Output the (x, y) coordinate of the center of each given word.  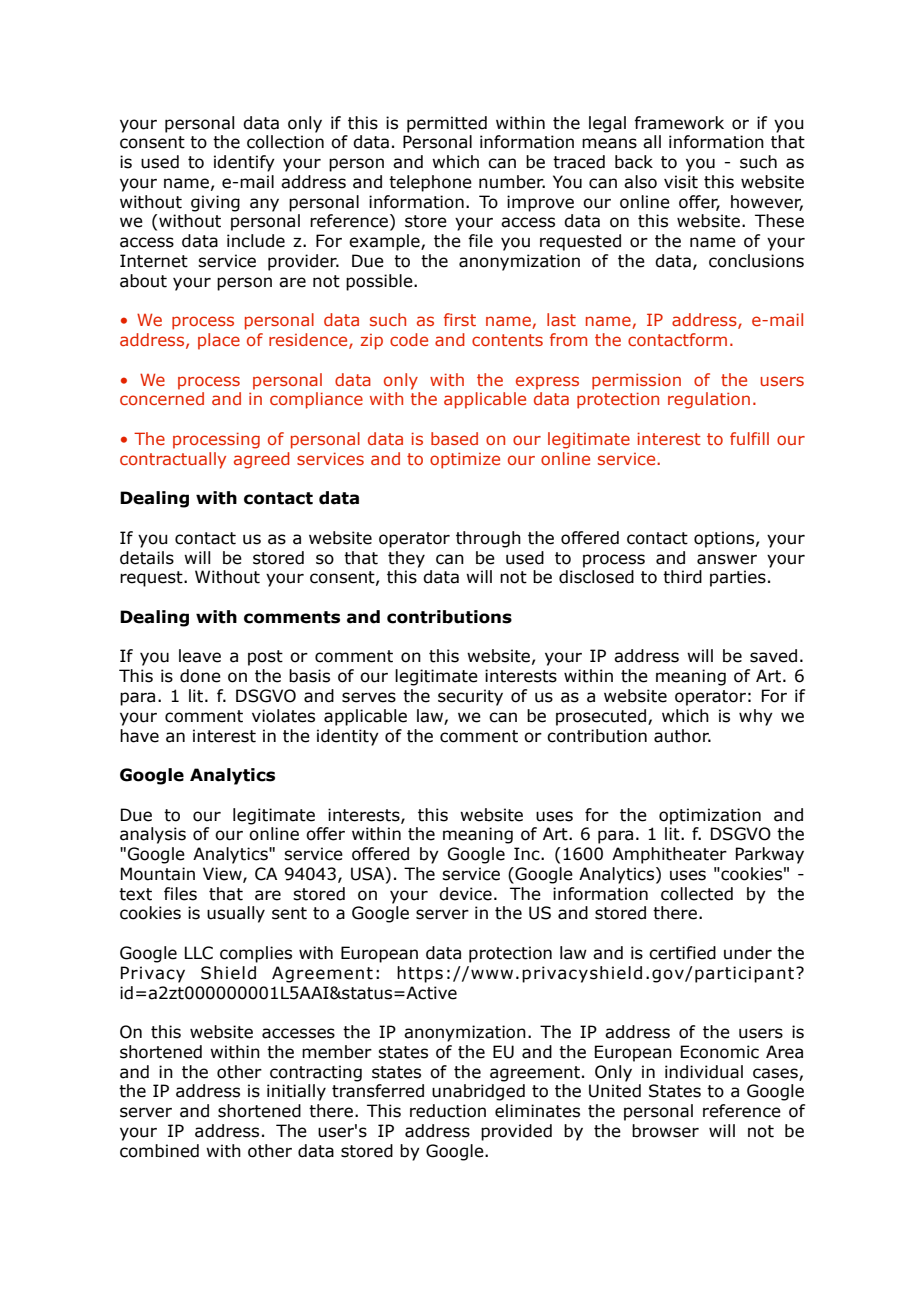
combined (159, 1151)
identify (244, 163)
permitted (447, 124)
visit (681, 182)
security (470, 697)
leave (200, 656)
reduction (448, 1111)
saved (773, 656)
